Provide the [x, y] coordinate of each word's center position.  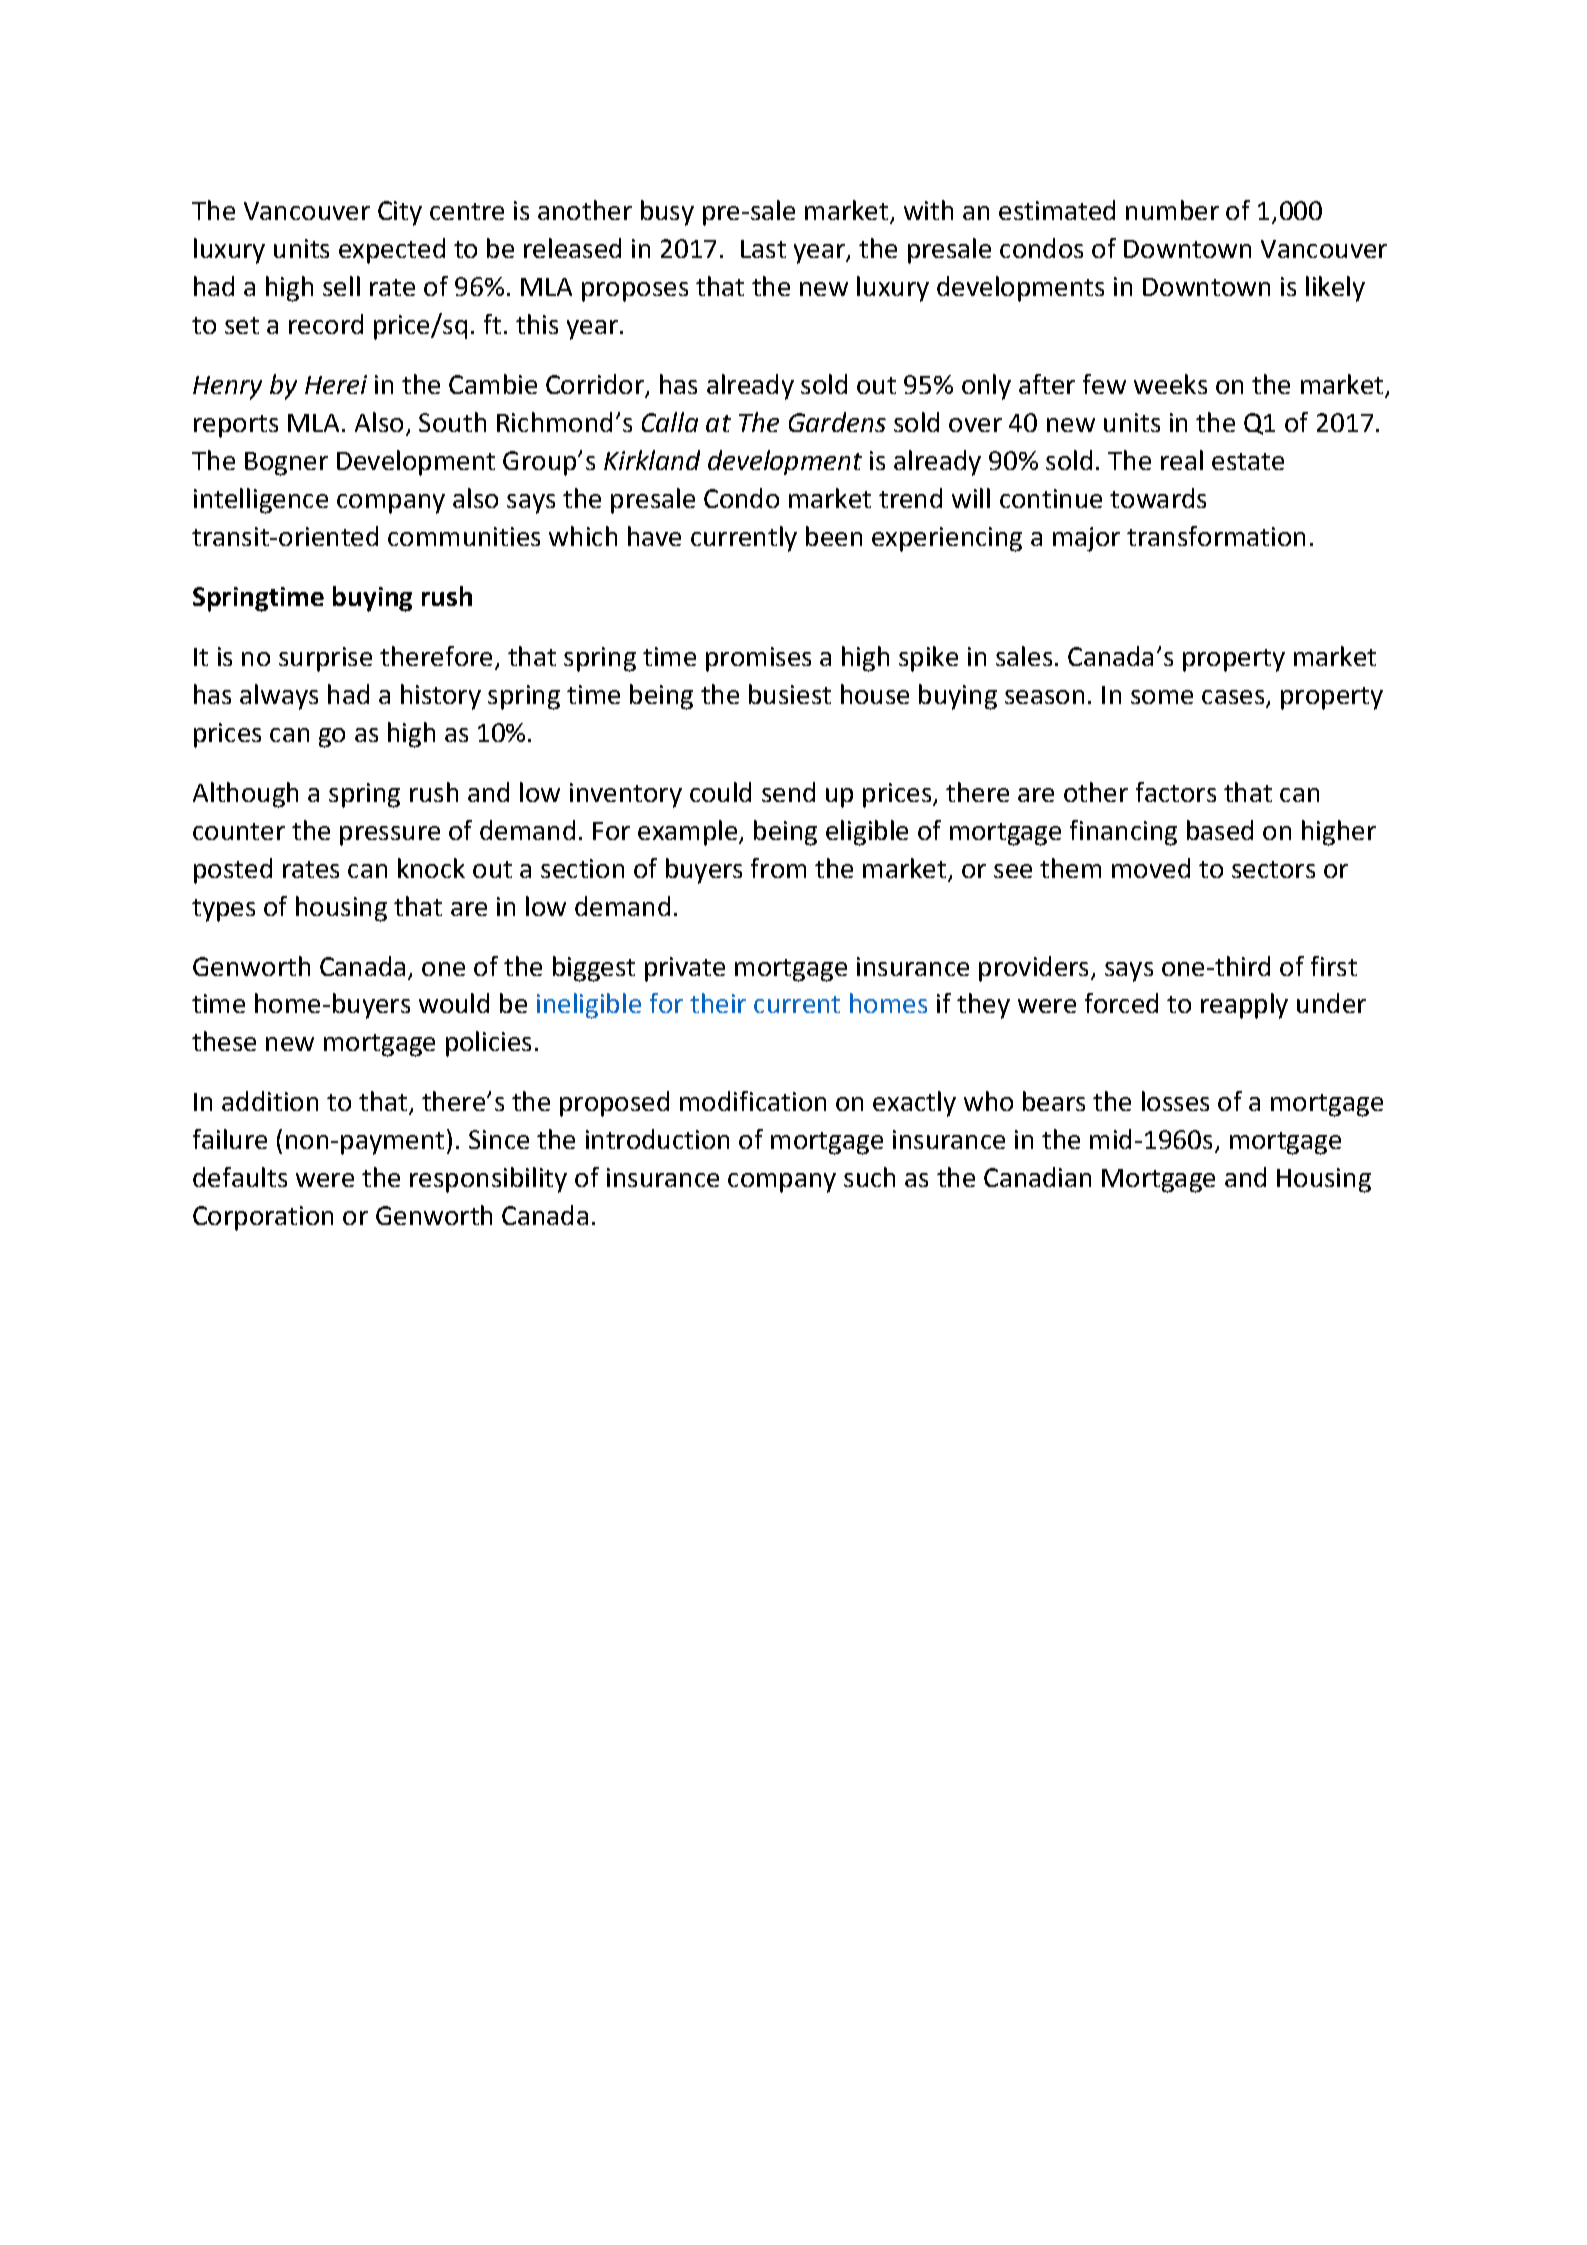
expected [392, 251]
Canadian [1037, 1177]
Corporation [263, 1218]
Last [763, 249]
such [869, 1177]
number [1172, 210]
